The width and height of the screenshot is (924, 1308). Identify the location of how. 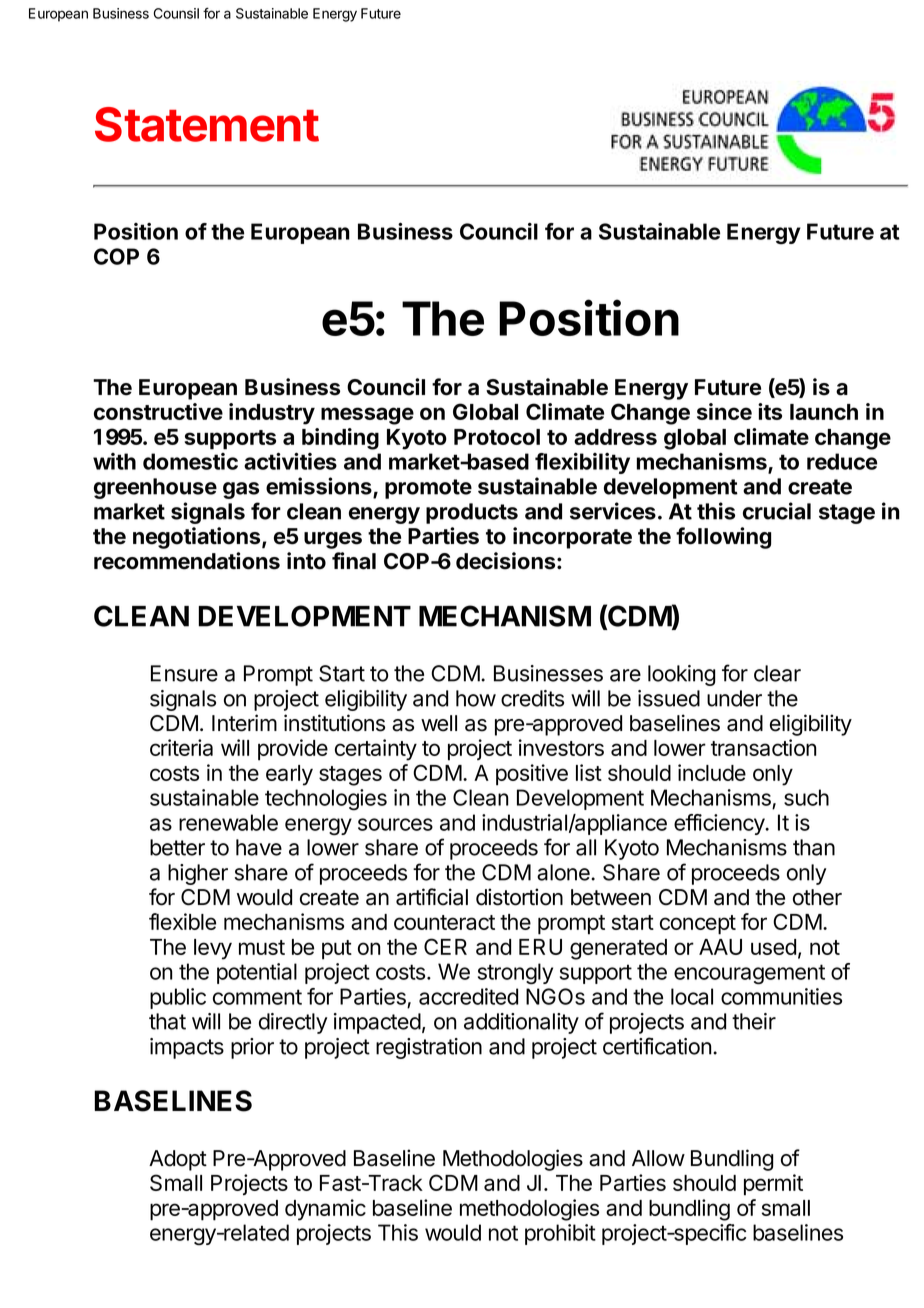
(476, 698).
